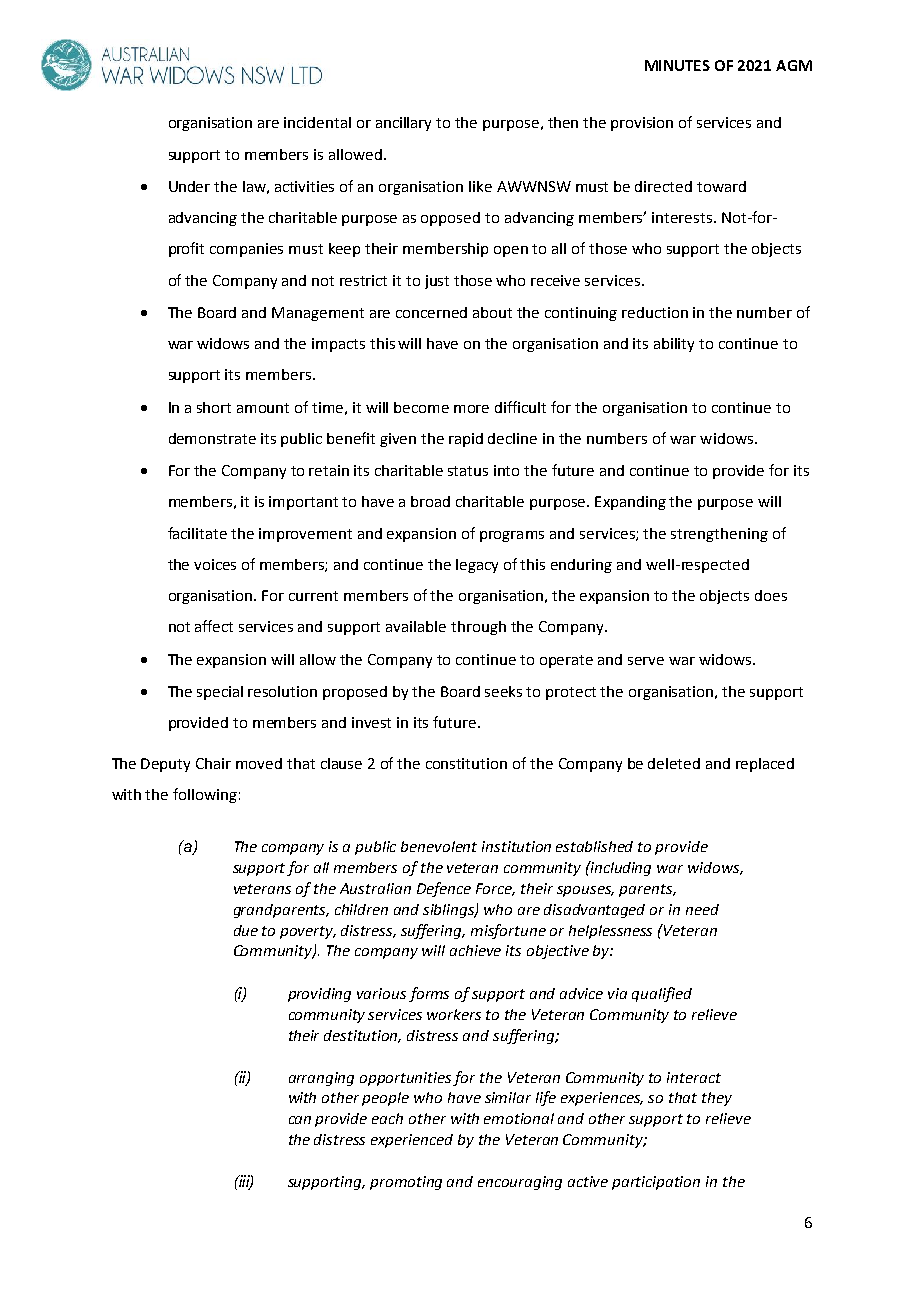 The height and width of the document is (1308, 924). I want to click on Management, so click(318, 314).
